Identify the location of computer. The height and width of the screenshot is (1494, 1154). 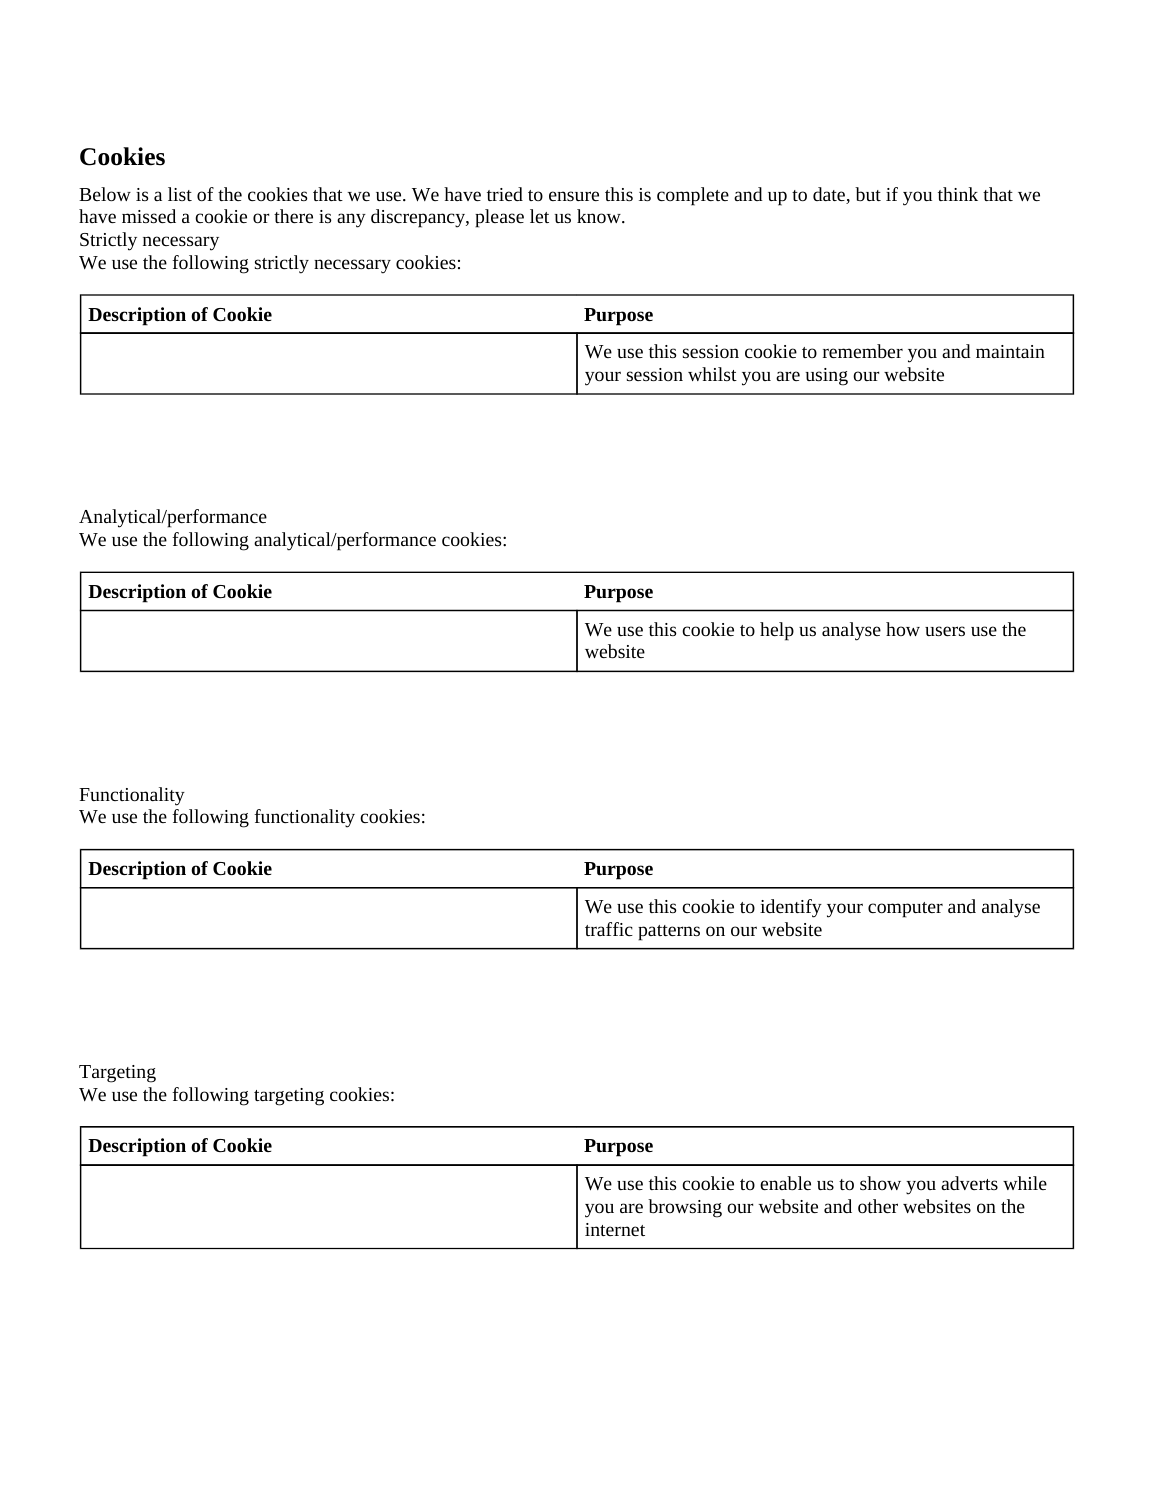
(905, 910).
